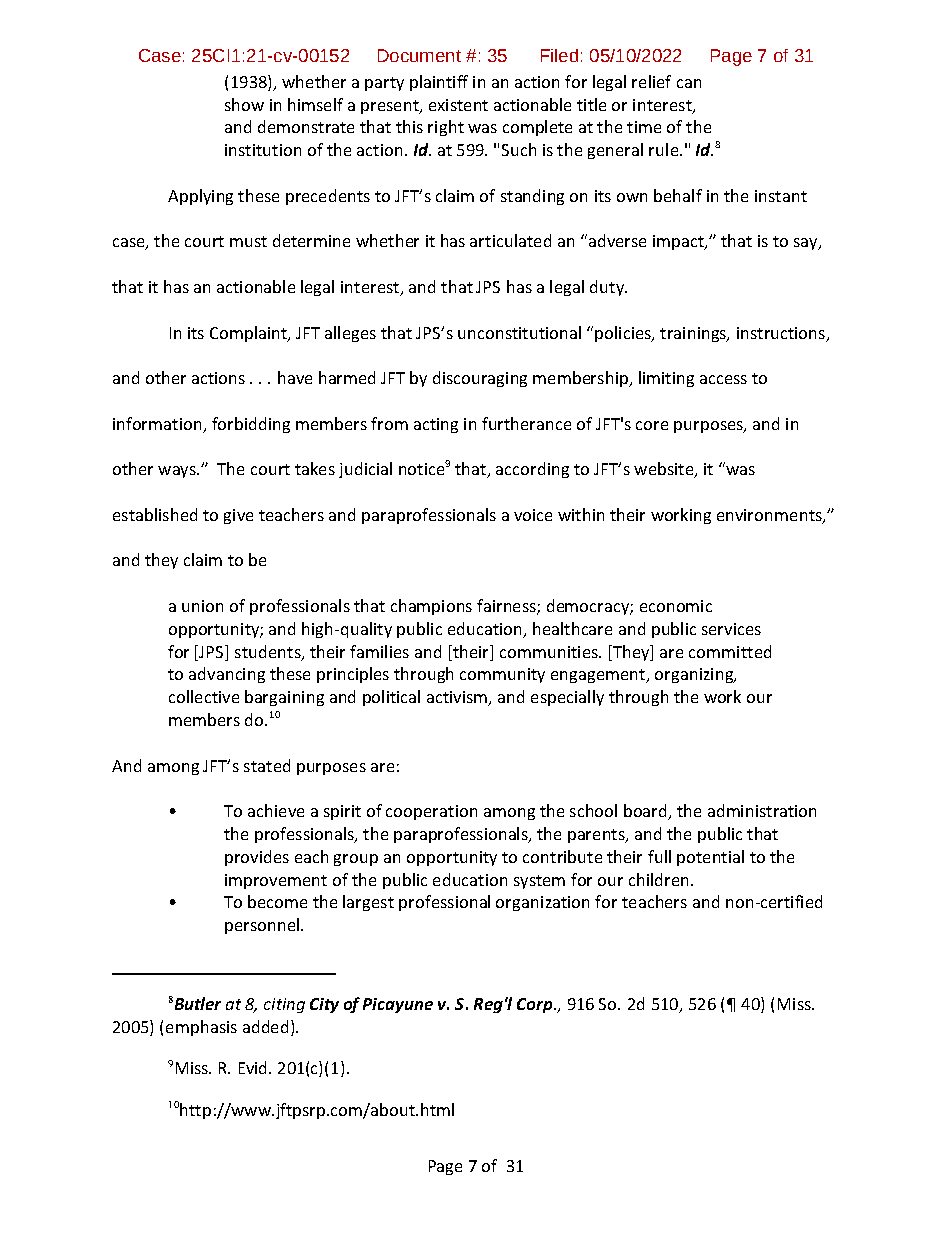 This screenshot has height=1233, width=952. I want to click on added, so click(265, 1026).
